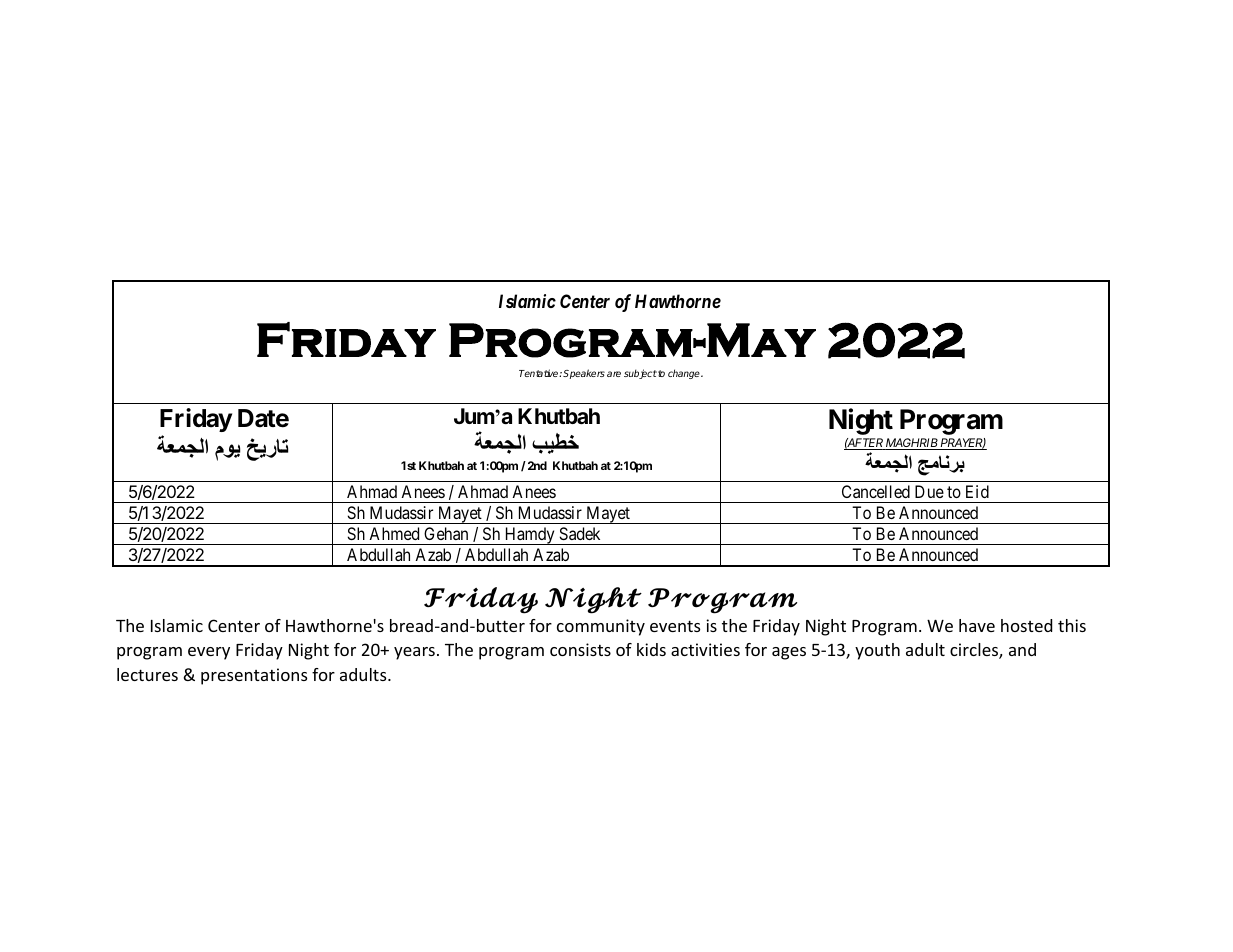 This page has width=1233, height=952. I want to click on have, so click(977, 625).
